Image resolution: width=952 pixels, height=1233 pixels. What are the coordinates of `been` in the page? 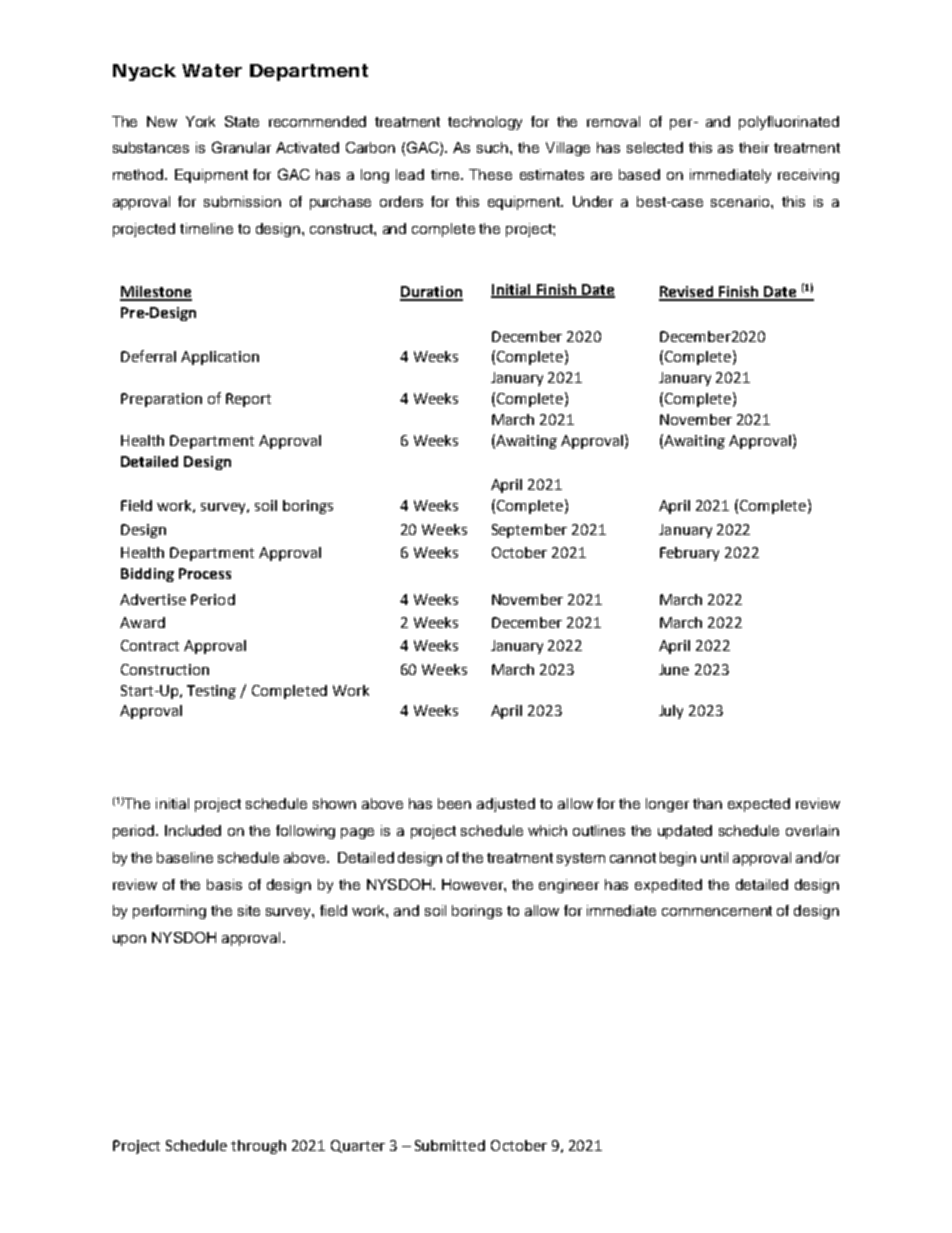 It's located at (454, 803).
